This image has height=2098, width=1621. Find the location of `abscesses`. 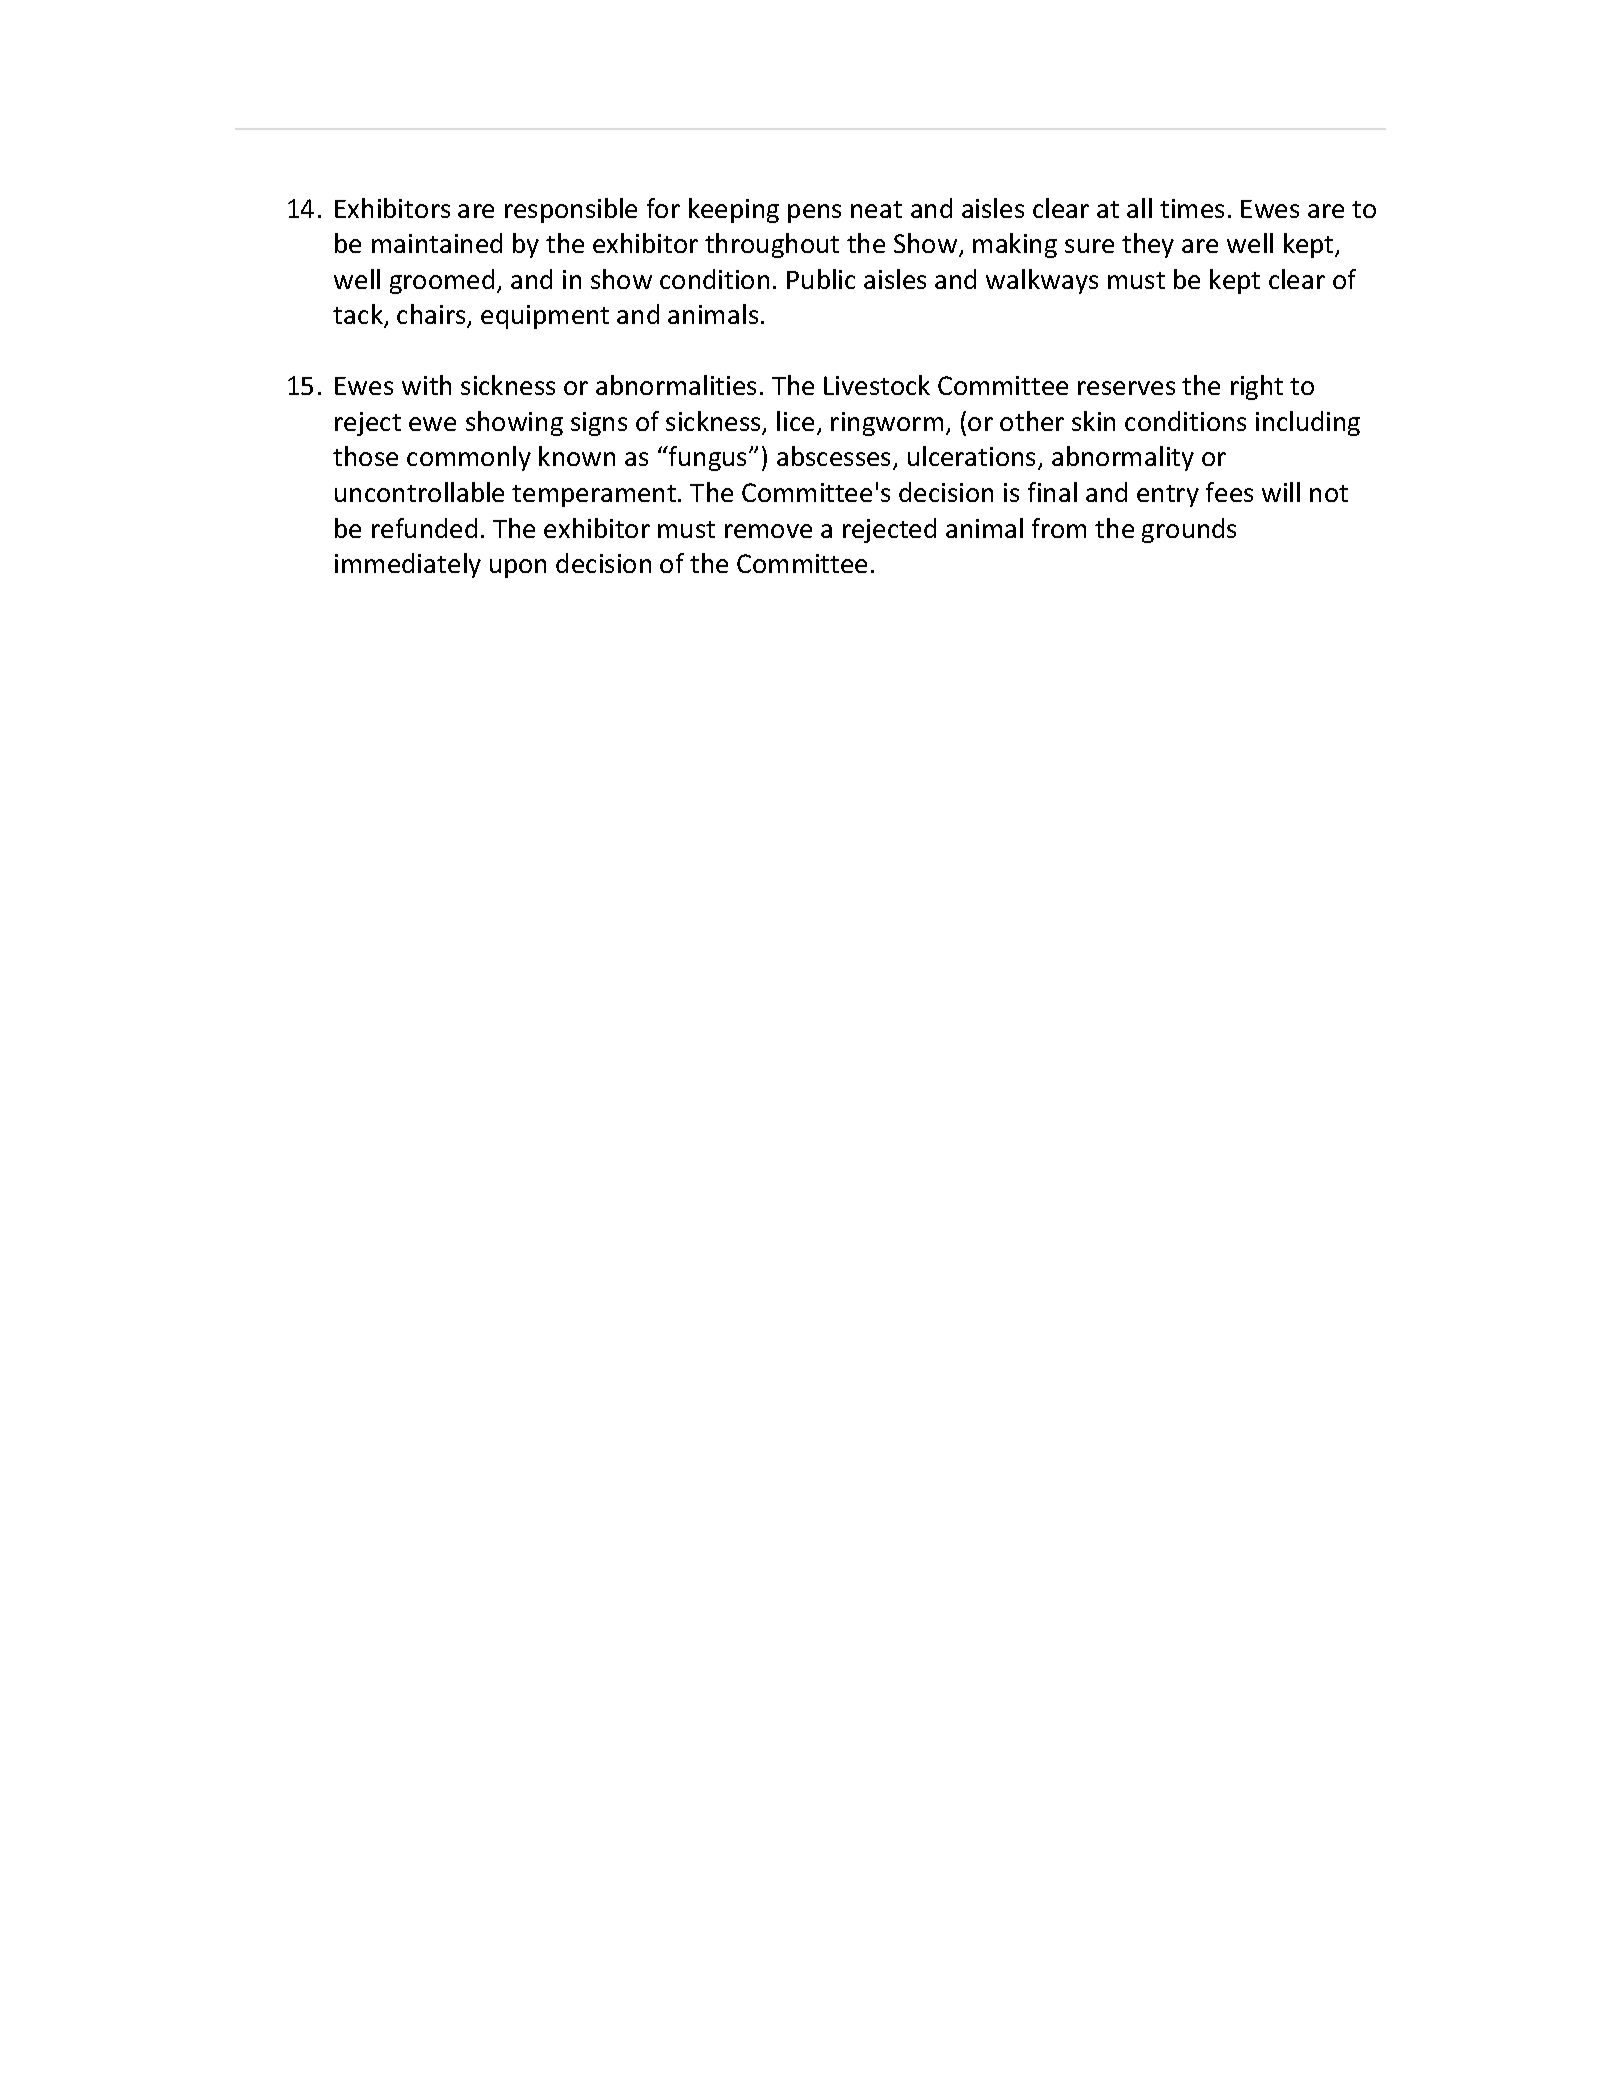

abscesses is located at coordinates (833, 456).
